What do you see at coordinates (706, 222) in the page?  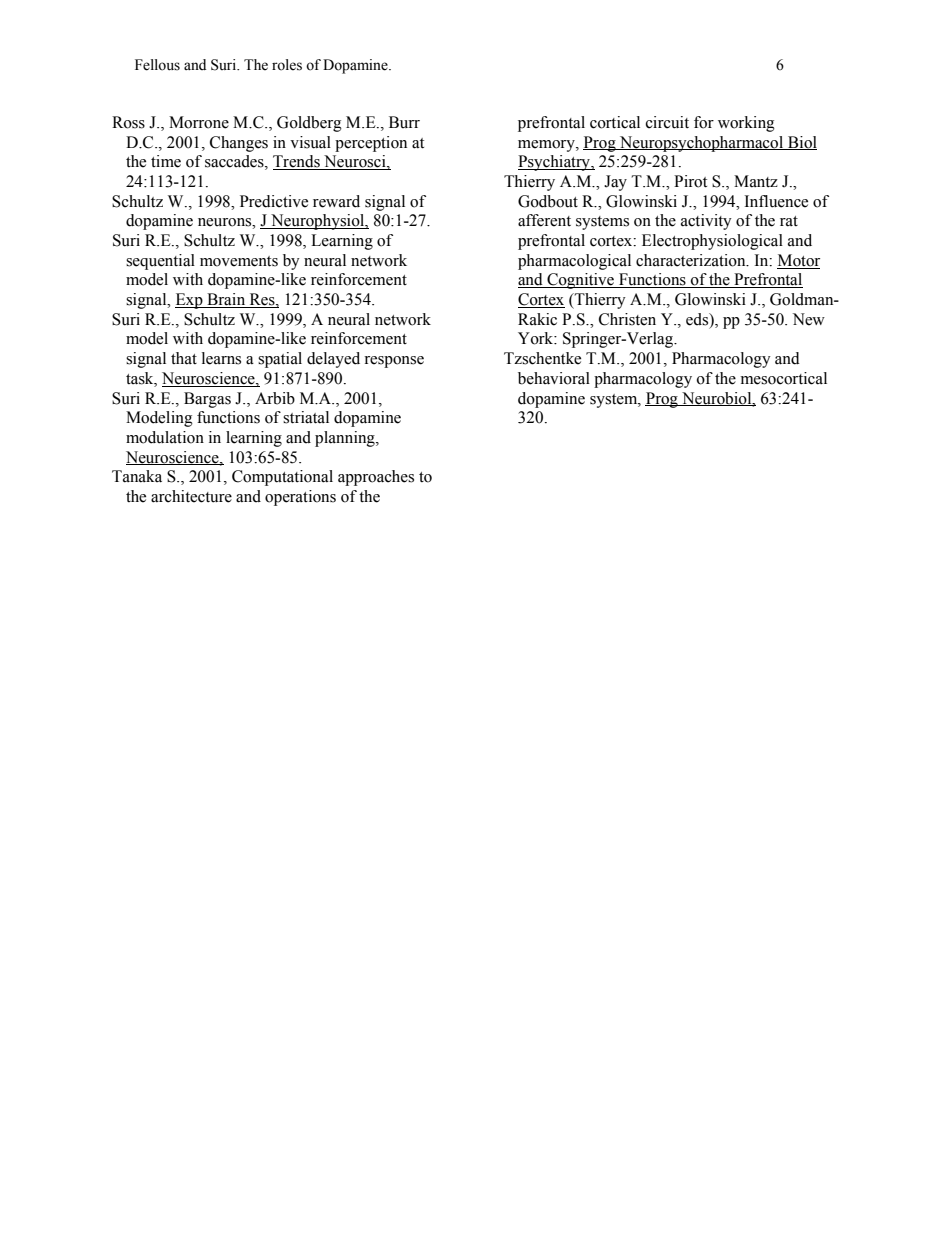 I see `activity` at bounding box center [706, 222].
